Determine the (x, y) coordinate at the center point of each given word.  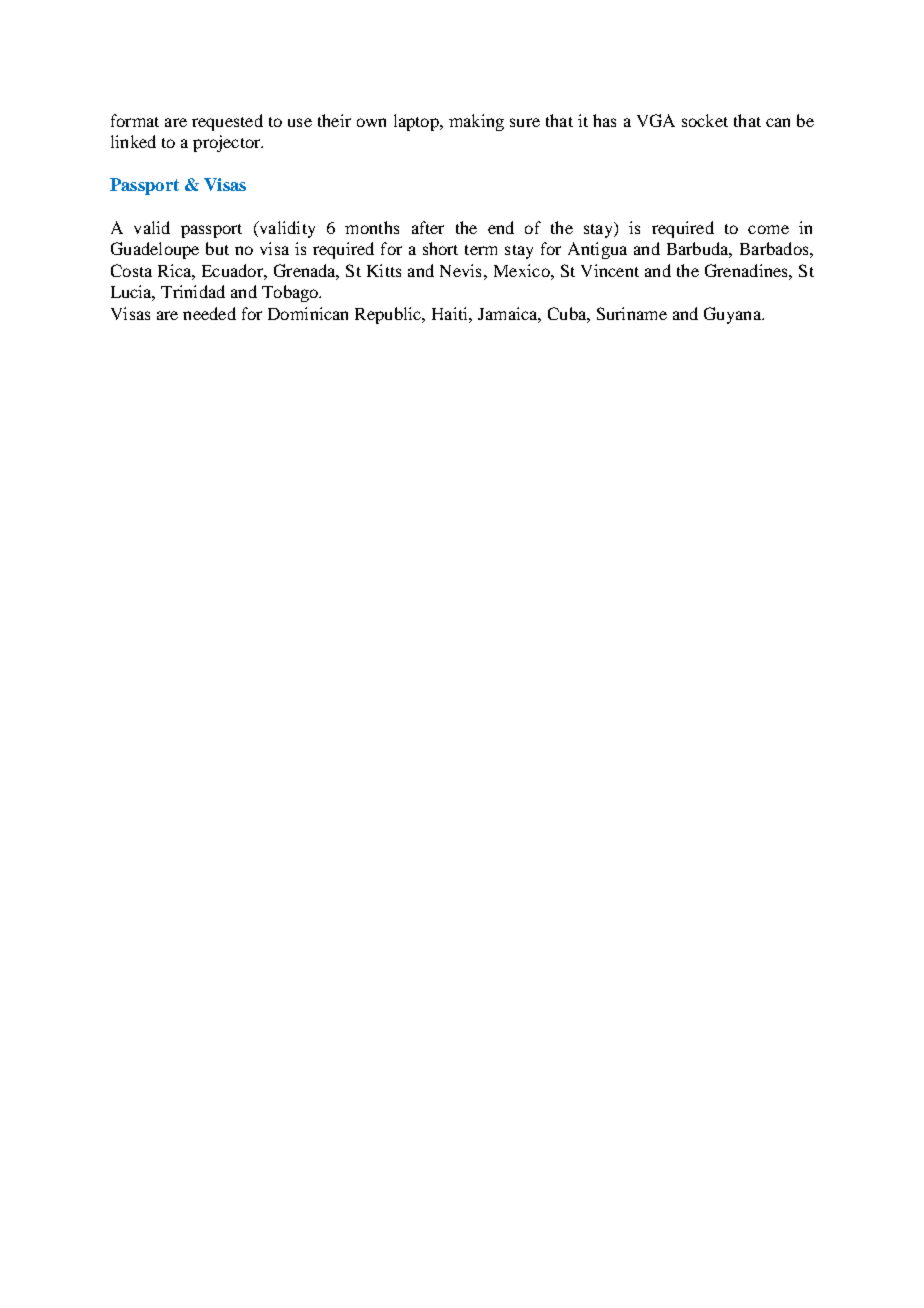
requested (227, 122)
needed (209, 313)
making (476, 122)
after (428, 227)
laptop (417, 122)
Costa (131, 270)
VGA (656, 120)
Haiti (451, 313)
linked (133, 141)
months (372, 227)
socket (705, 120)
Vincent (610, 270)
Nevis (460, 270)
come (768, 229)
